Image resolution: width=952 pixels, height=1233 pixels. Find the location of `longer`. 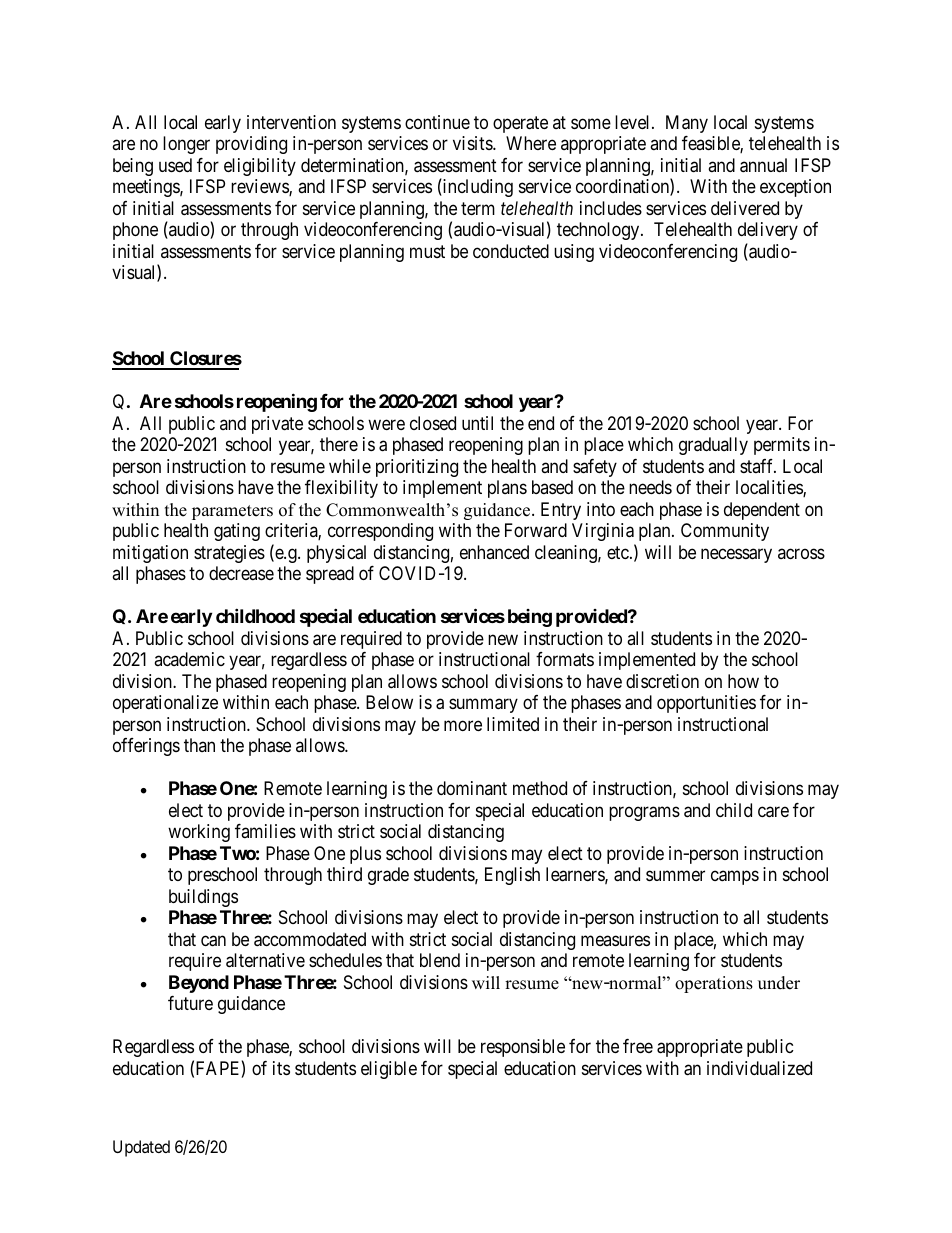

longer is located at coordinates (186, 145).
